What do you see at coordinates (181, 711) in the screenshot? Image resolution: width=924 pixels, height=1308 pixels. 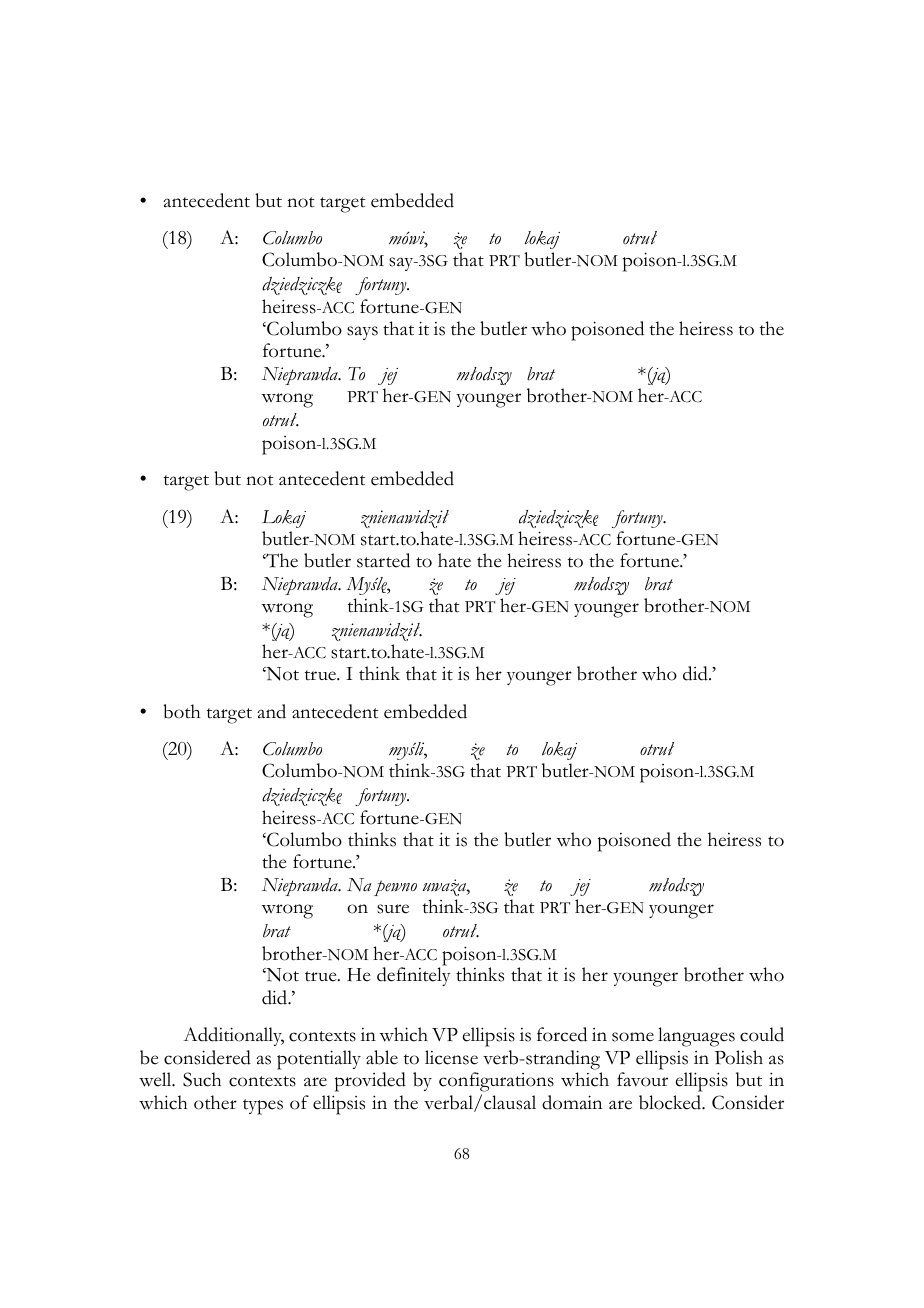 I see `both` at bounding box center [181, 711].
